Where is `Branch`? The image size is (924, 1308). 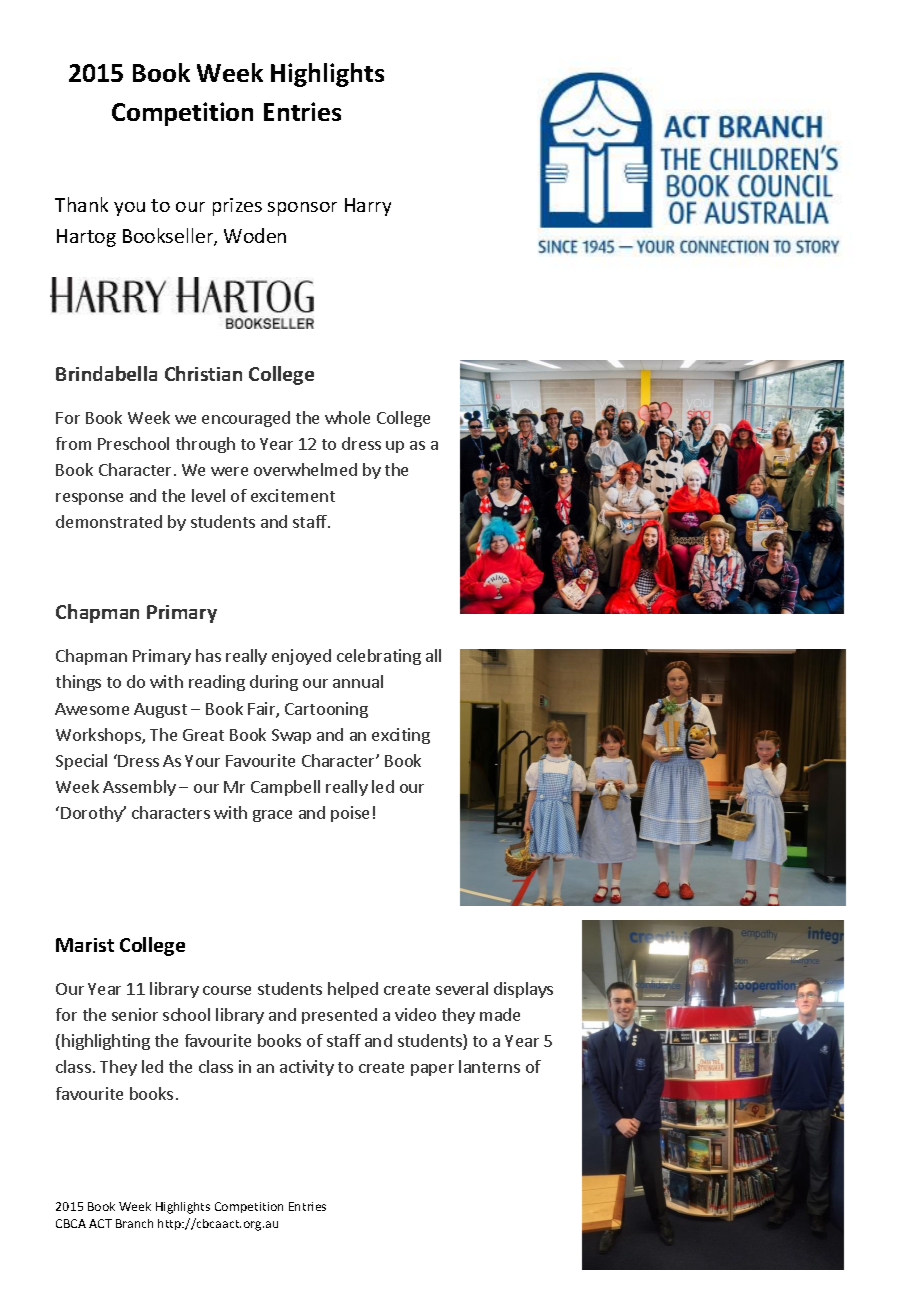
Branch is located at coordinates (134, 1223).
